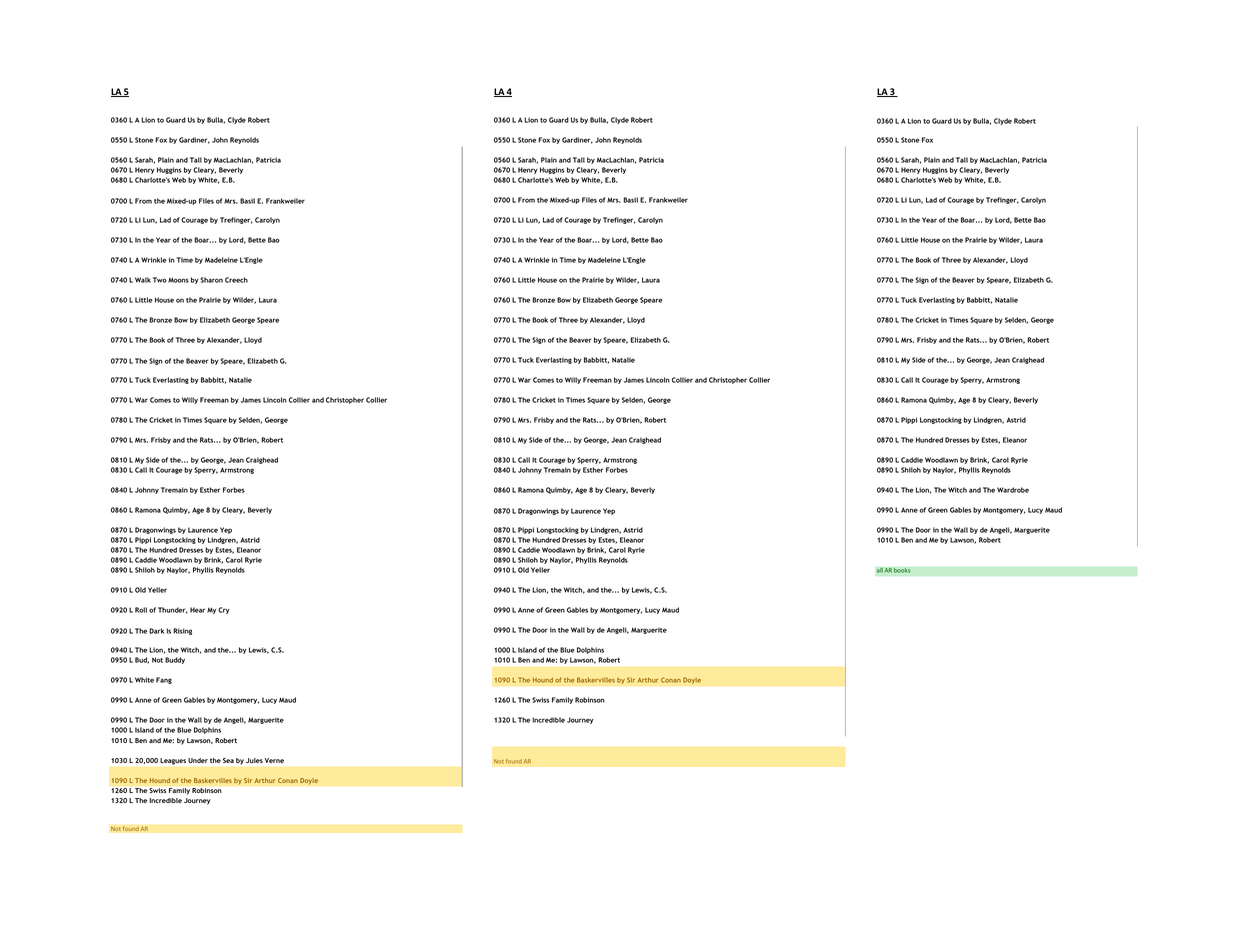 The height and width of the image is (952, 1233). I want to click on Cry, so click(224, 610).
